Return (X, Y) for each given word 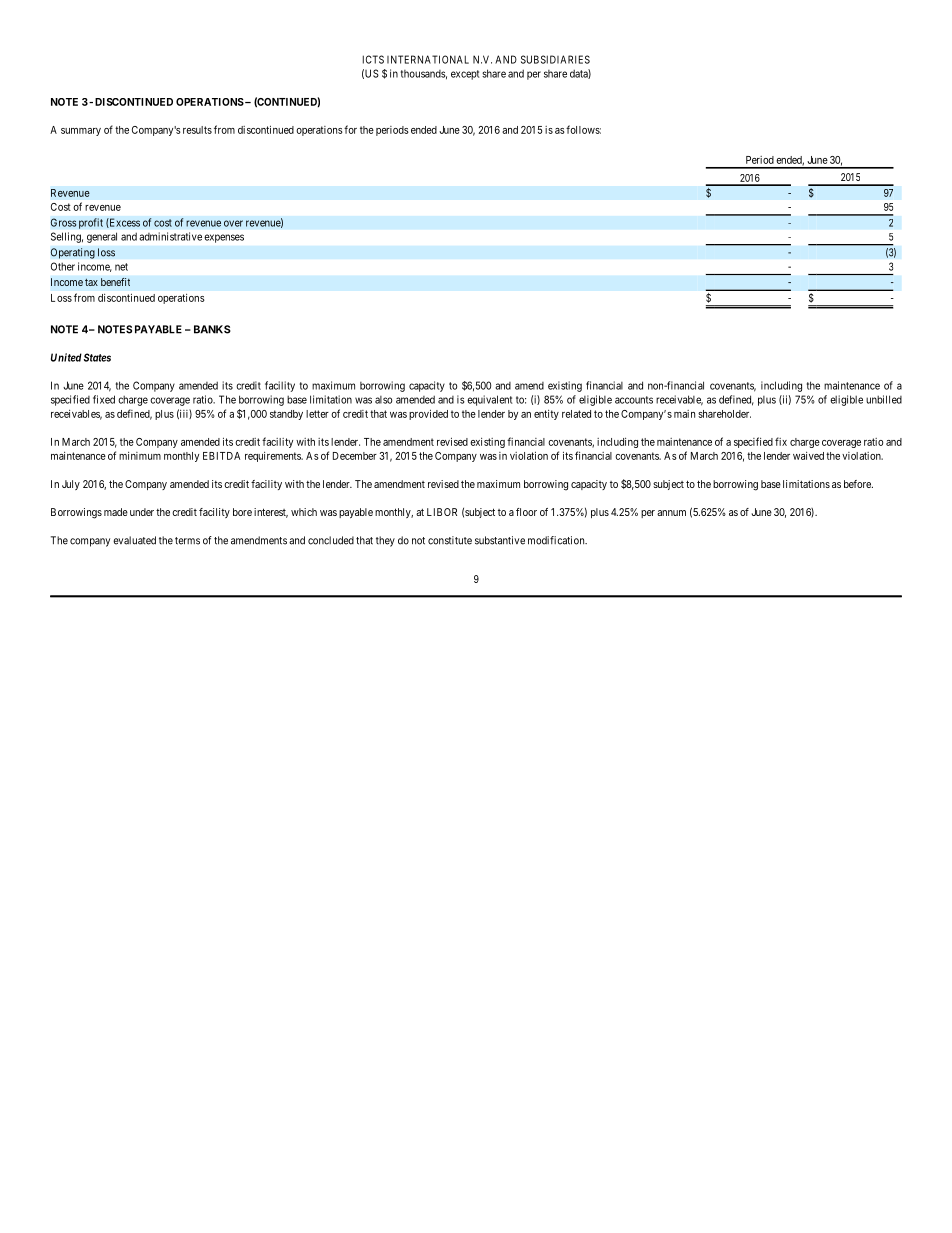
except (465, 75)
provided (428, 414)
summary (81, 132)
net (121, 267)
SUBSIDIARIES (555, 59)
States (97, 357)
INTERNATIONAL (428, 59)
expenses (224, 238)
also (384, 400)
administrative (170, 236)
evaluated (134, 540)
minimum (140, 456)
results (197, 130)
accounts (634, 400)
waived (808, 456)
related (576, 414)
